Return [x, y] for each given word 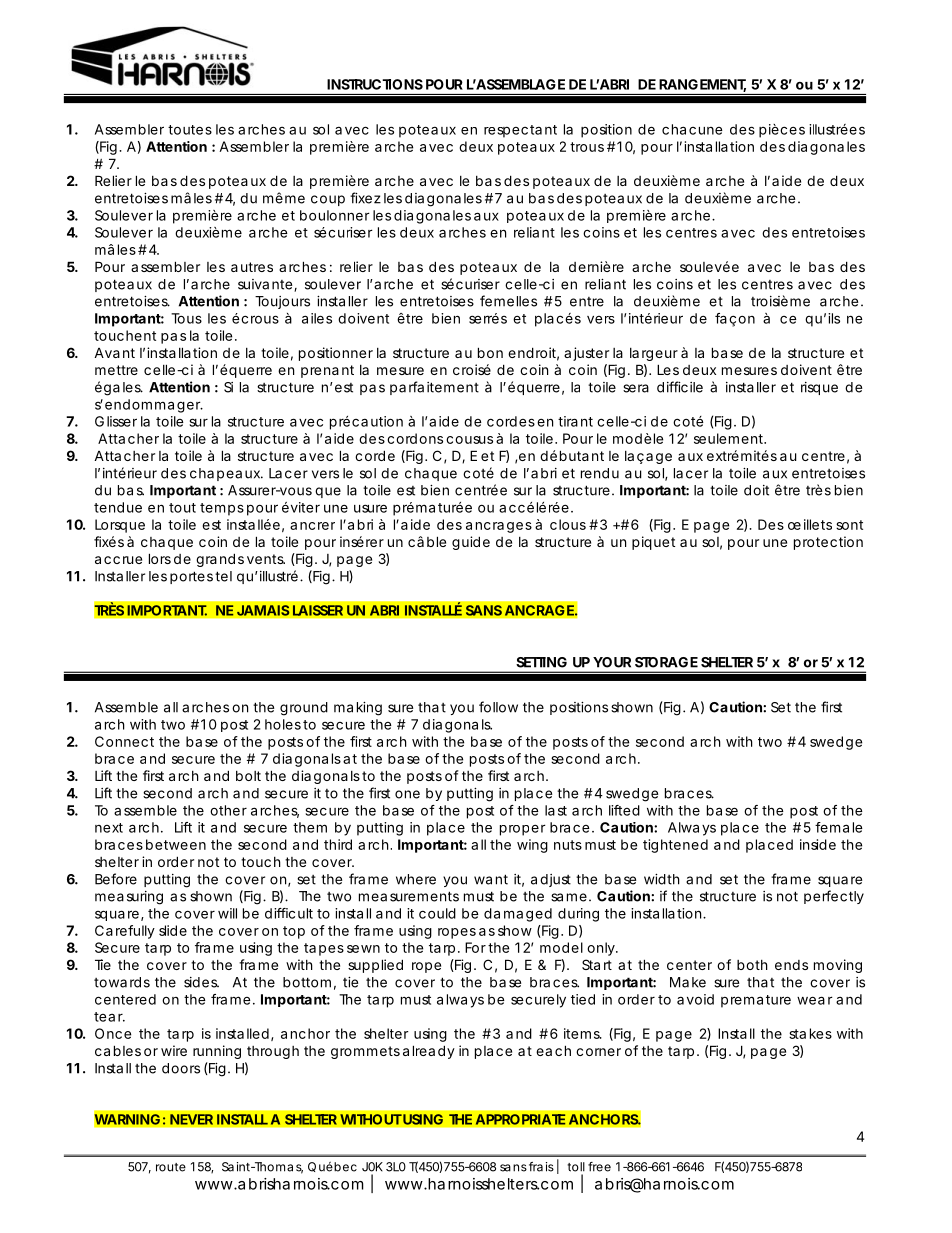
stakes [810, 1033]
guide [471, 543]
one [407, 794]
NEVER [191, 1119]
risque [819, 388]
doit [756, 490]
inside [818, 844]
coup [328, 200]
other [228, 810]
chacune [692, 129]
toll [576, 1167]
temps [222, 509]
